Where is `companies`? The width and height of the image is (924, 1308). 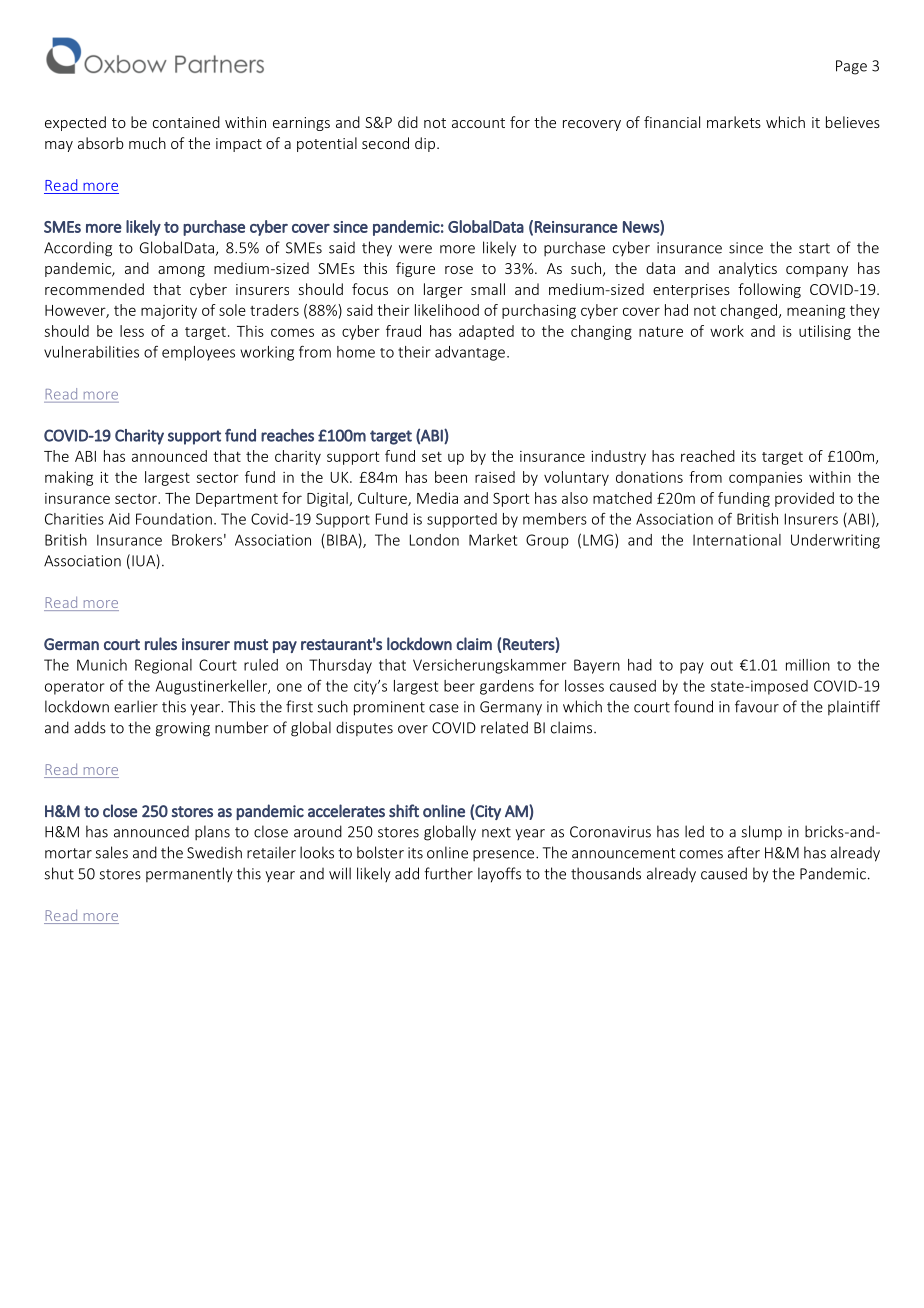 companies is located at coordinates (765, 479).
